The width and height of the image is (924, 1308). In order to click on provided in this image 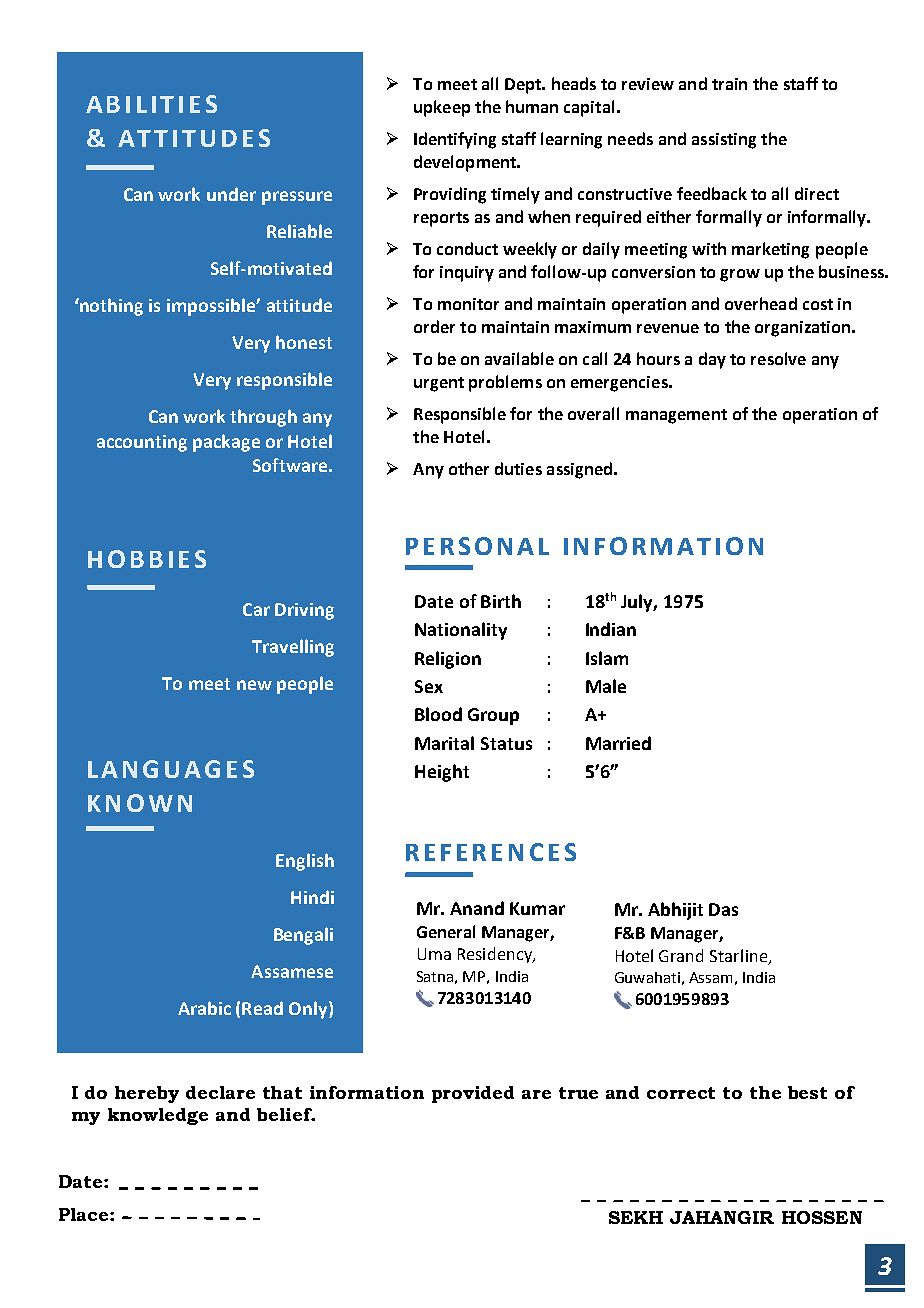, I will do `click(473, 1094)`.
